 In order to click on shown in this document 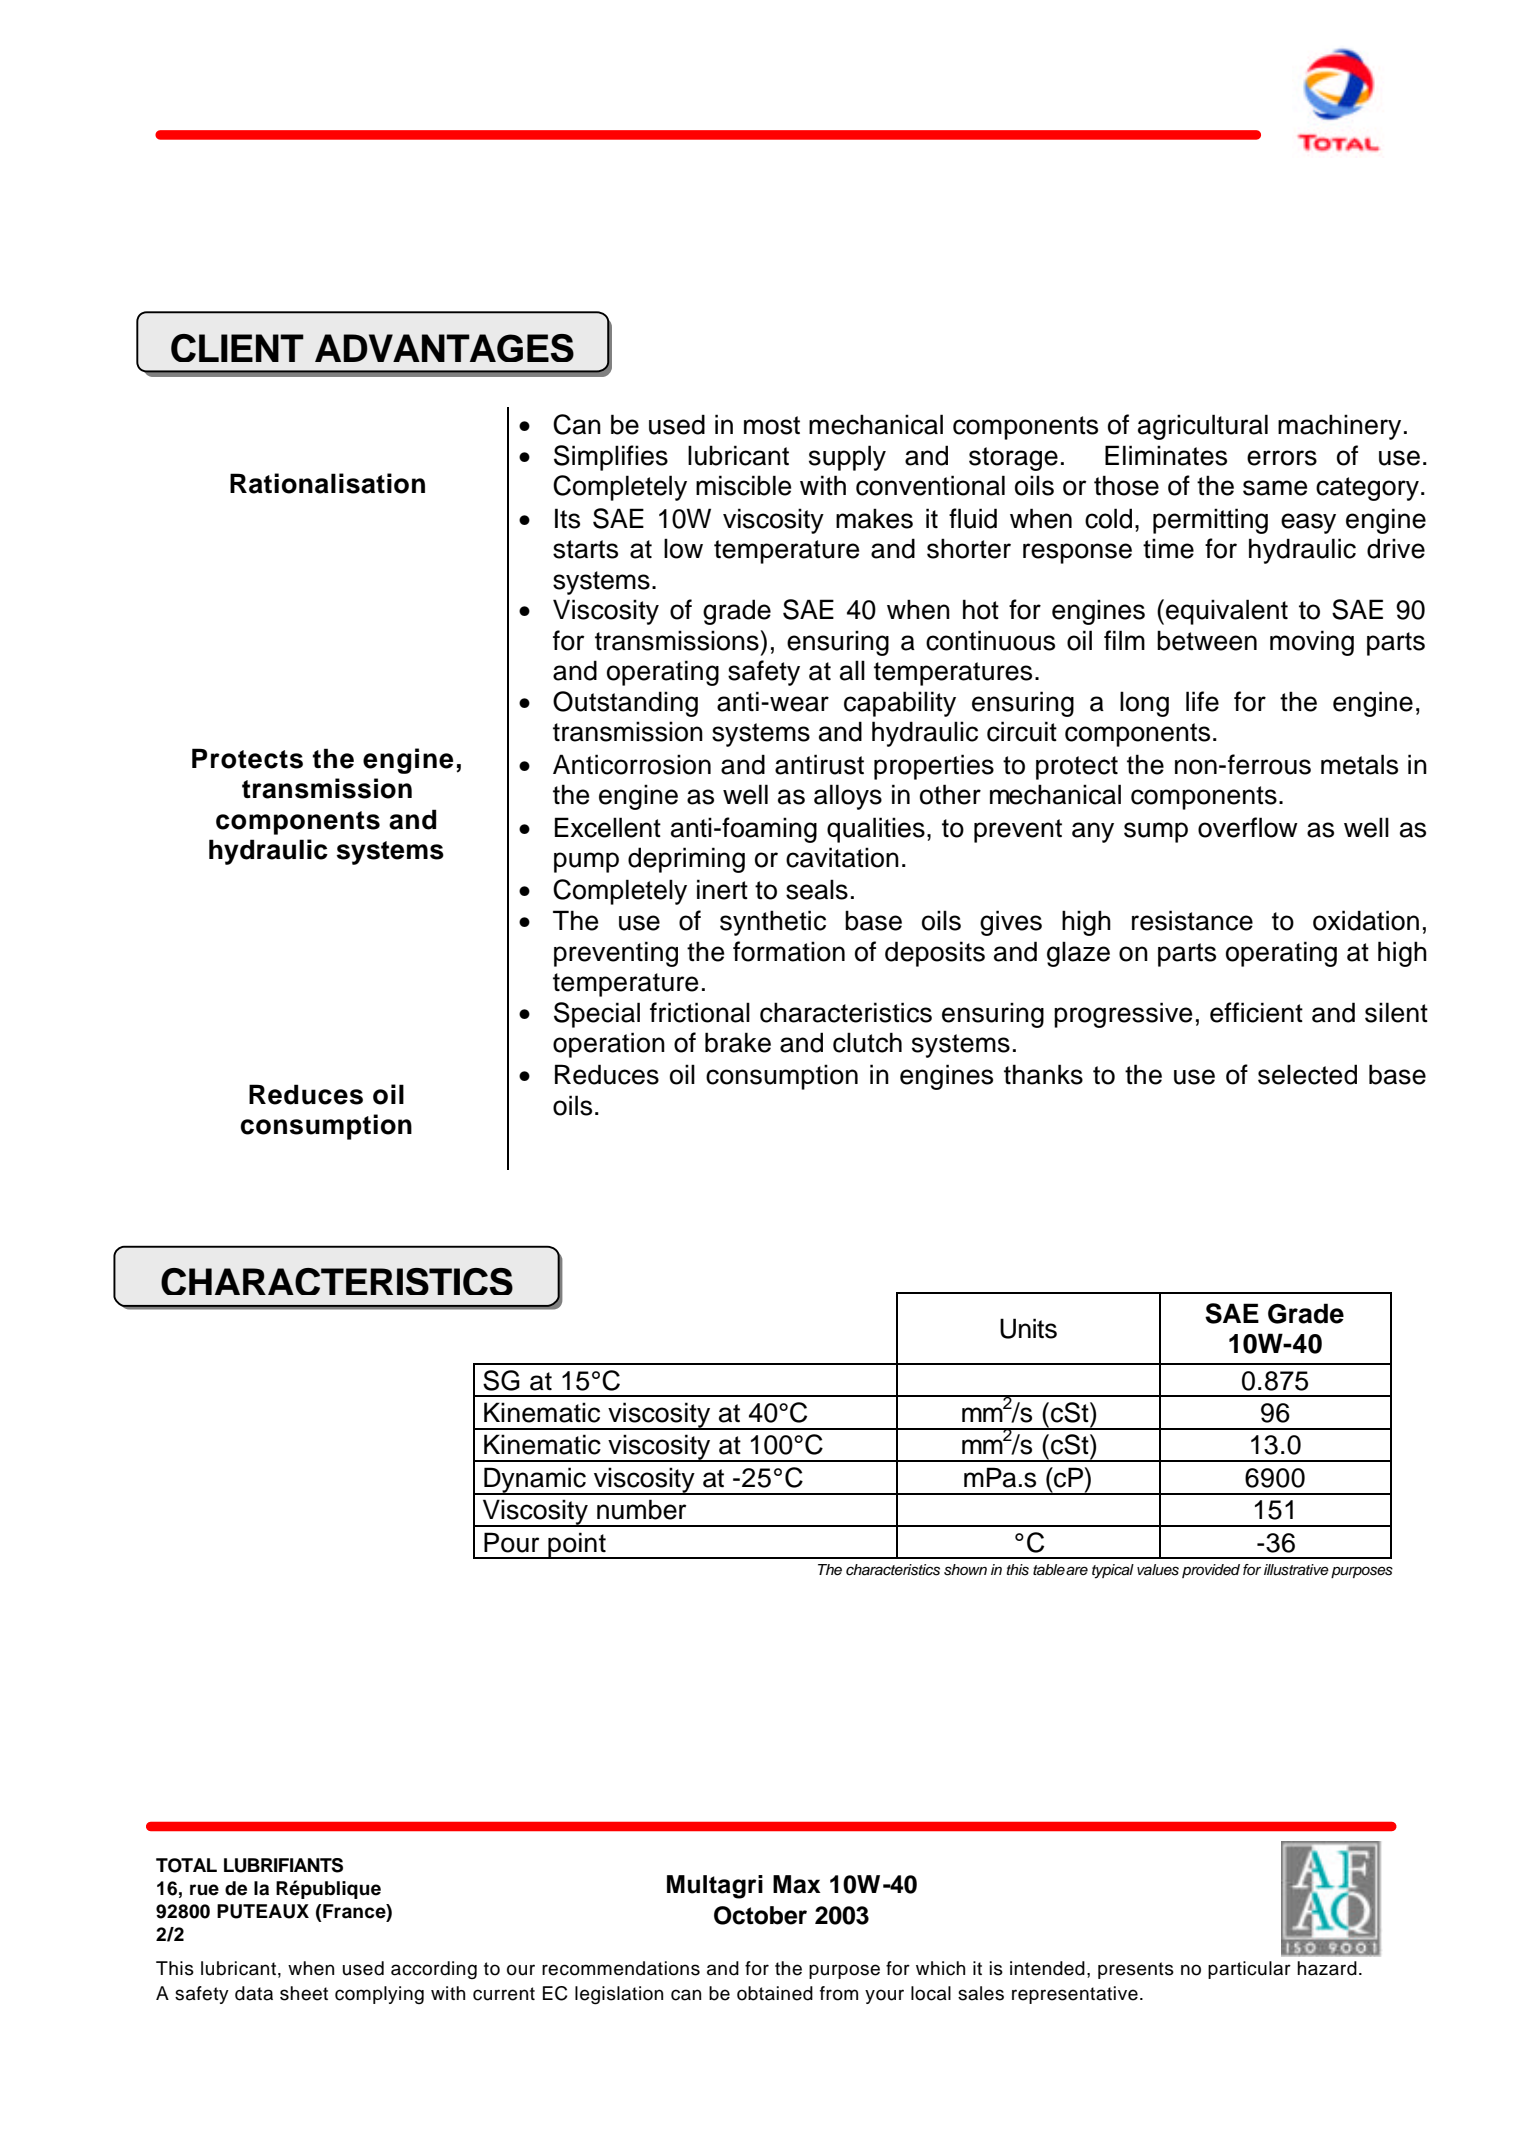, I will do `click(965, 1570)`.
